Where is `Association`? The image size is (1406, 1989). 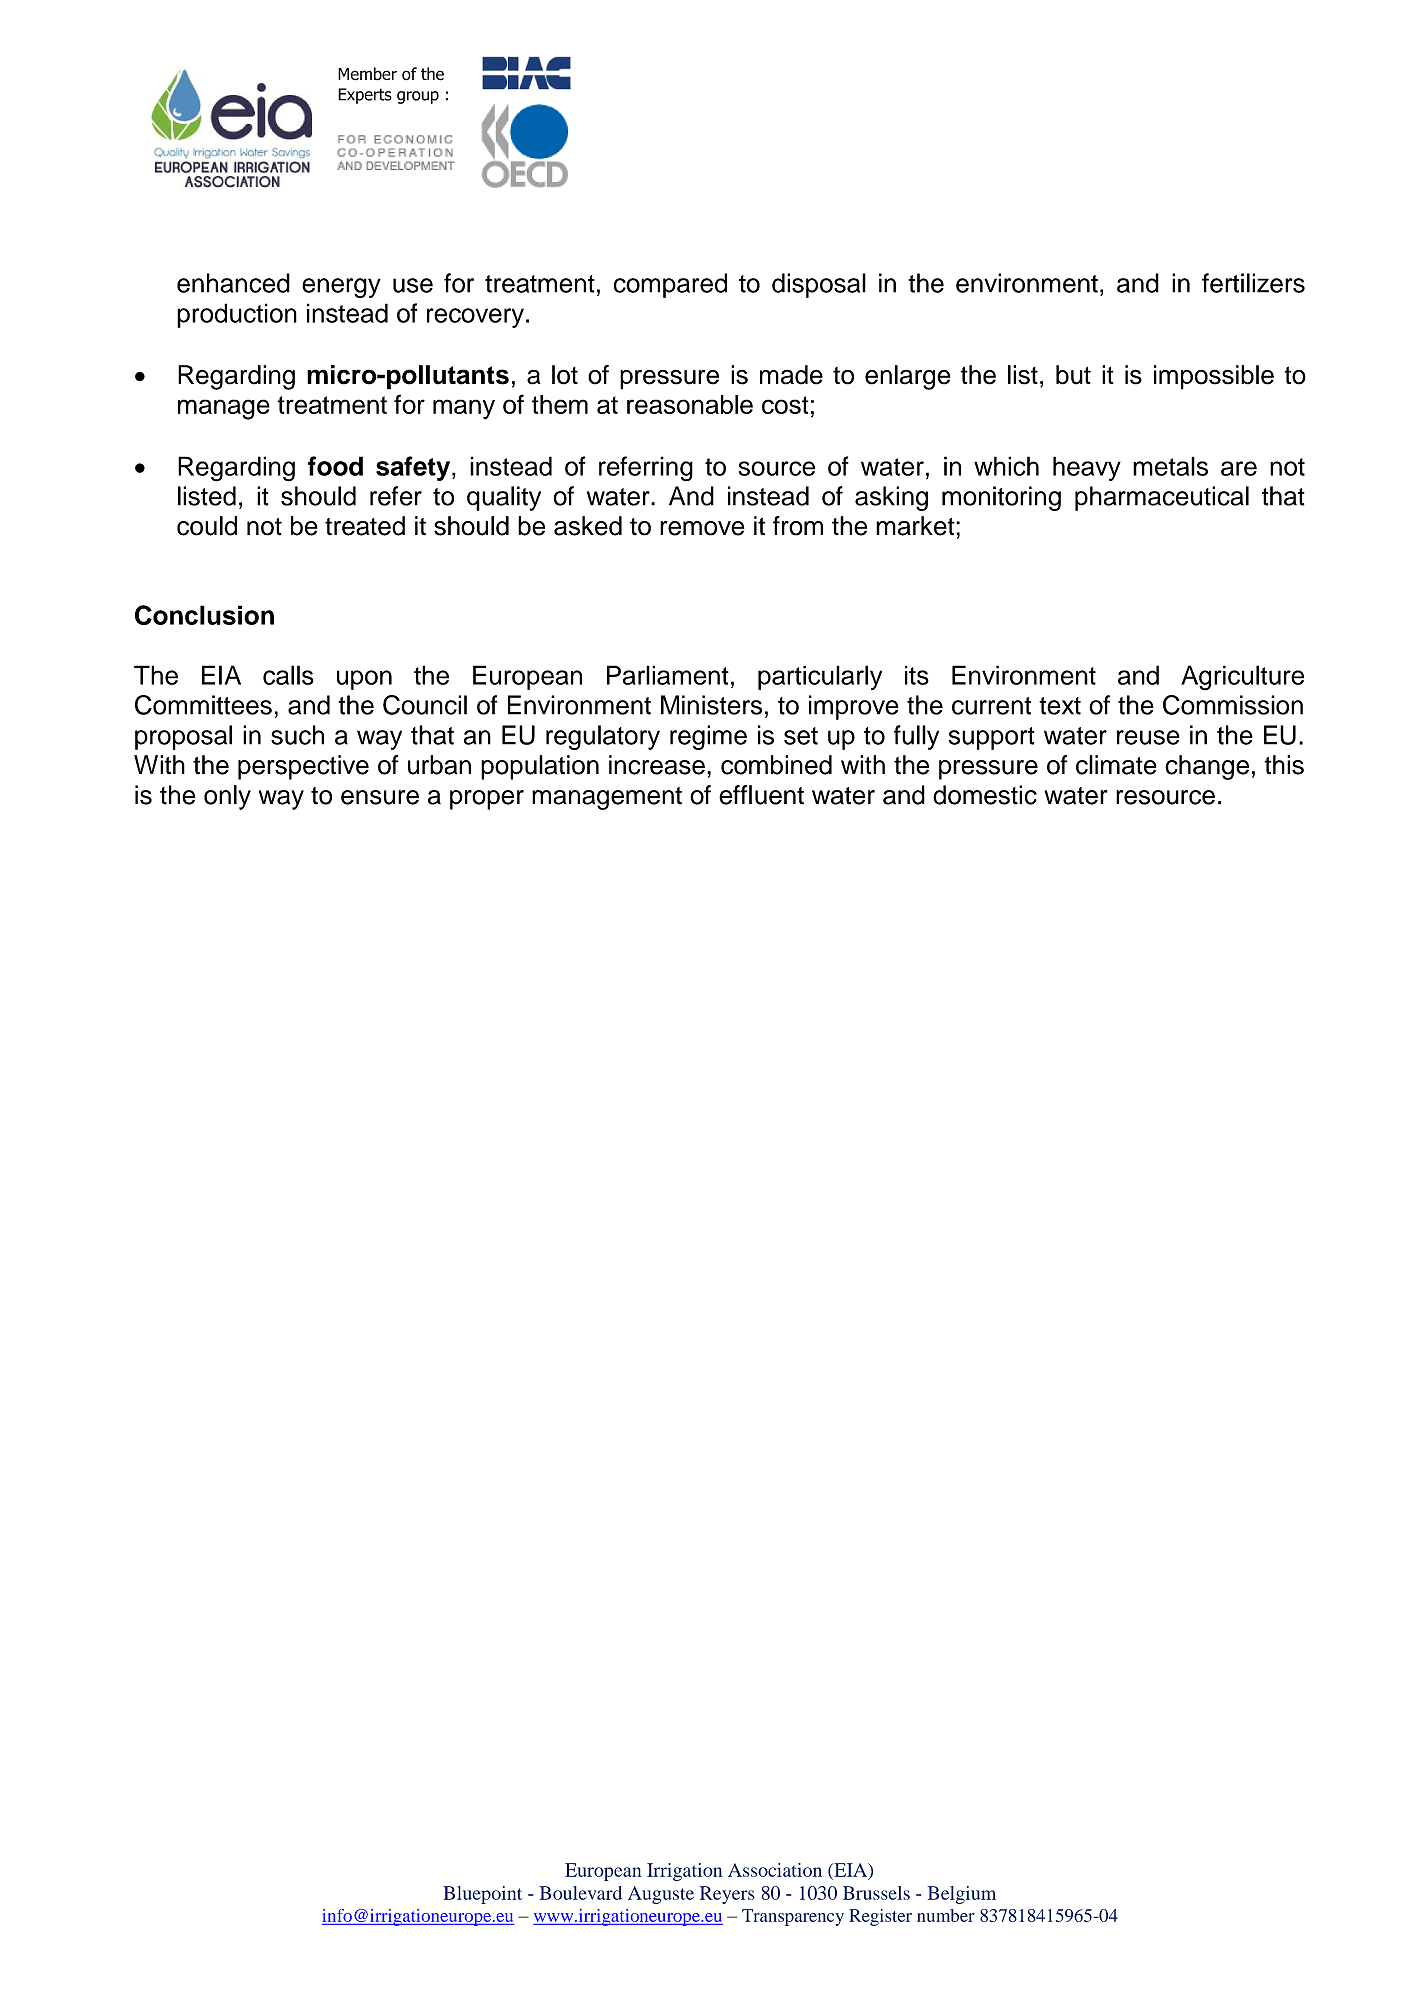 Association is located at coordinates (775, 1870).
